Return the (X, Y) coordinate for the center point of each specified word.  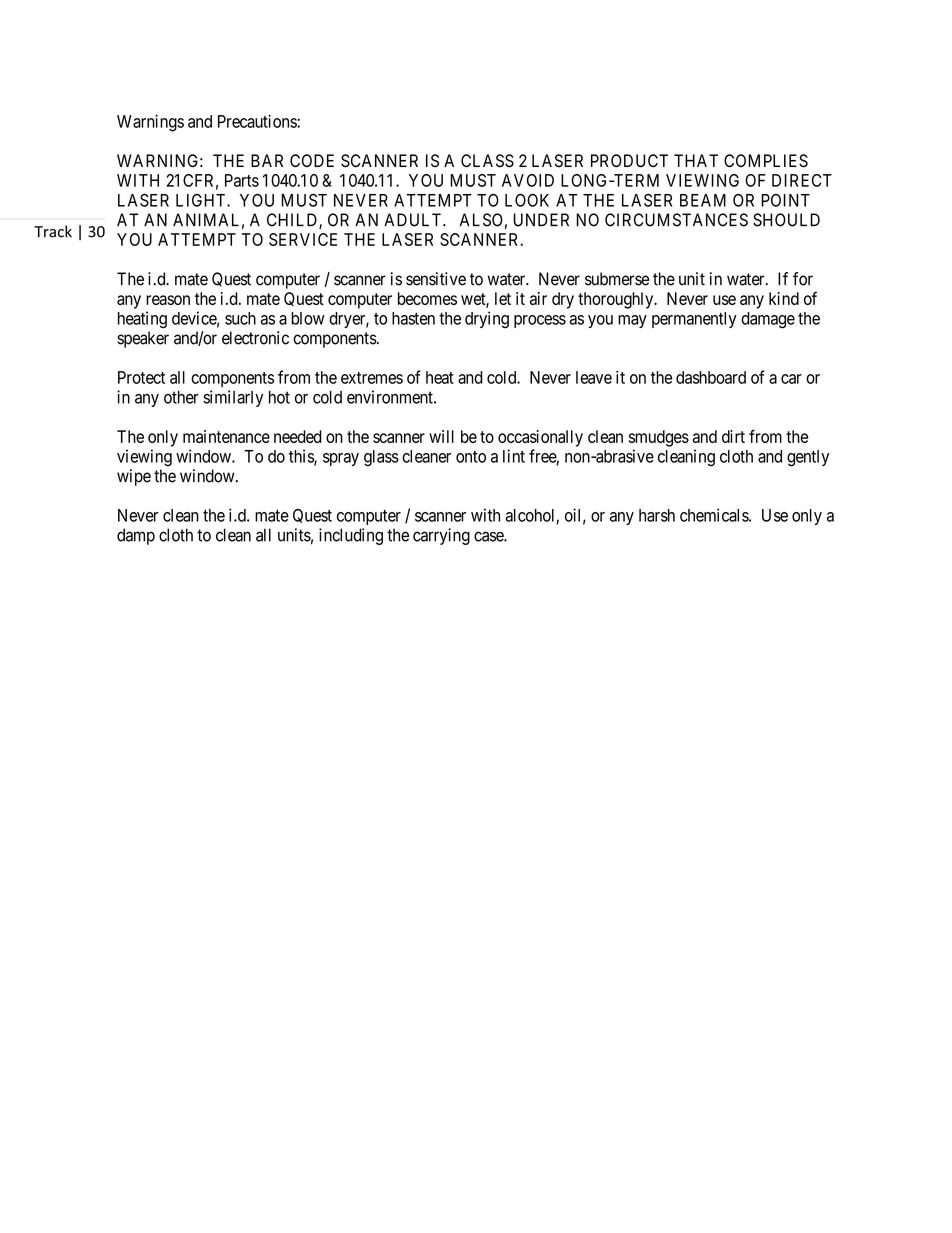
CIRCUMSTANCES (676, 220)
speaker (143, 339)
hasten (413, 318)
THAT (696, 160)
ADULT (414, 220)
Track (53, 231)
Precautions (258, 121)
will (441, 436)
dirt (733, 436)
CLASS (487, 161)
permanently (694, 320)
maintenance (226, 436)
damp (136, 536)
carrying (441, 536)
